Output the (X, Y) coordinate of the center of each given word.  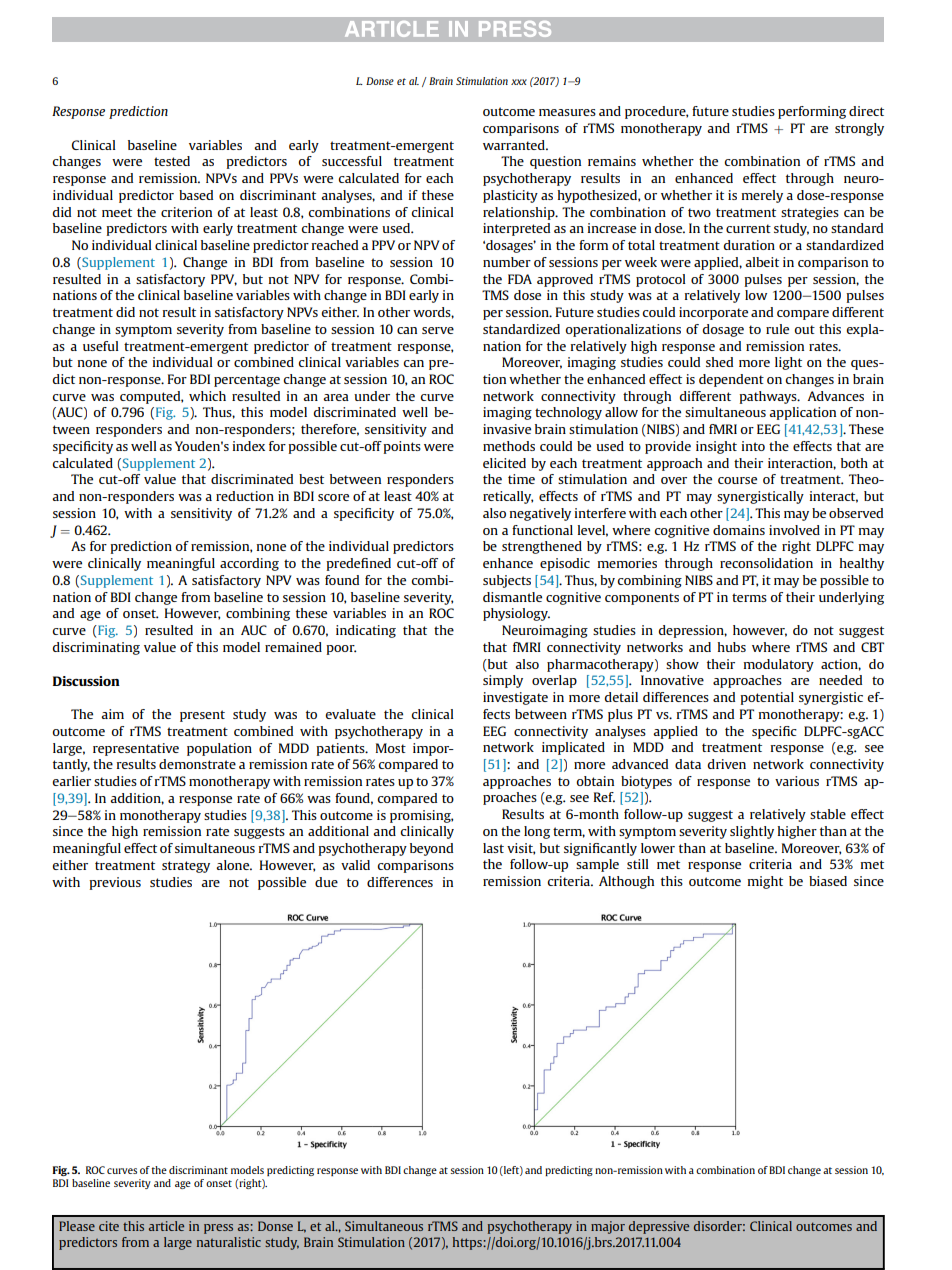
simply (503, 681)
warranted (515, 145)
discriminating (96, 648)
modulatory (779, 665)
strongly (859, 129)
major (608, 1227)
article (166, 1226)
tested (172, 161)
